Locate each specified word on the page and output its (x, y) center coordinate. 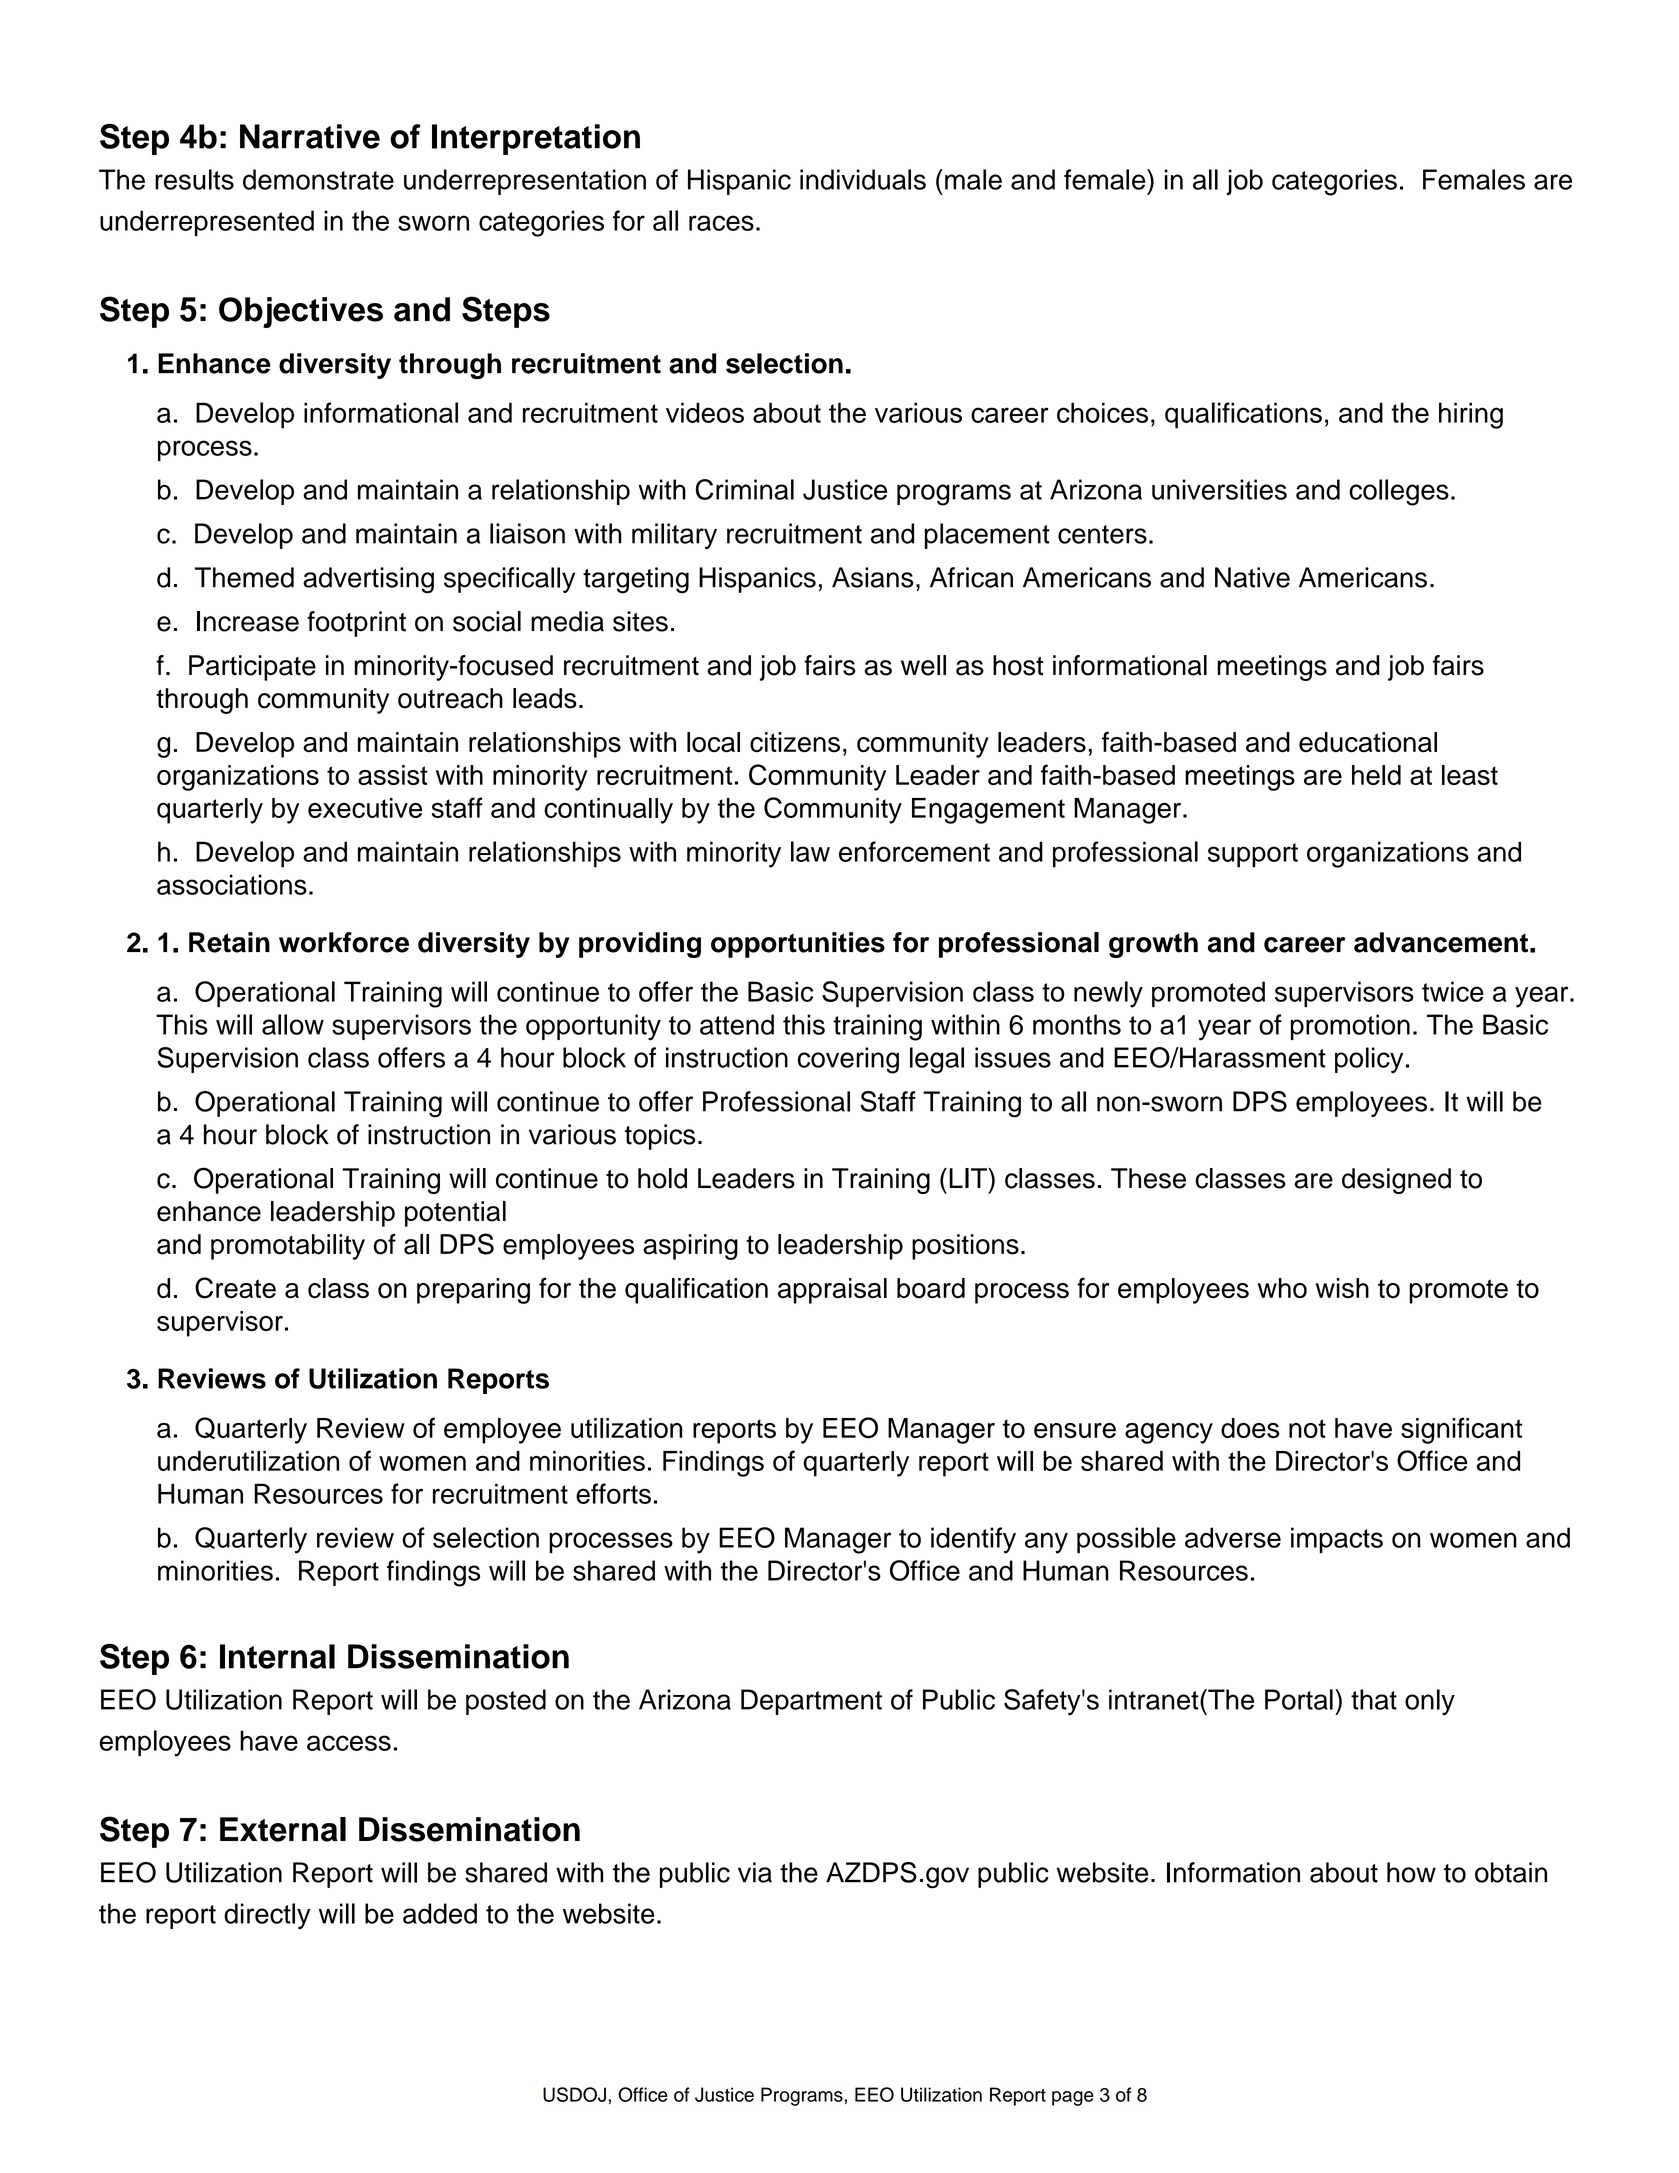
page (1073, 2098)
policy (1369, 1060)
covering (848, 1060)
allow (293, 1024)
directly (267, 1916)
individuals (863, 179)
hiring (1471, 415)
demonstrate (318, 179)
